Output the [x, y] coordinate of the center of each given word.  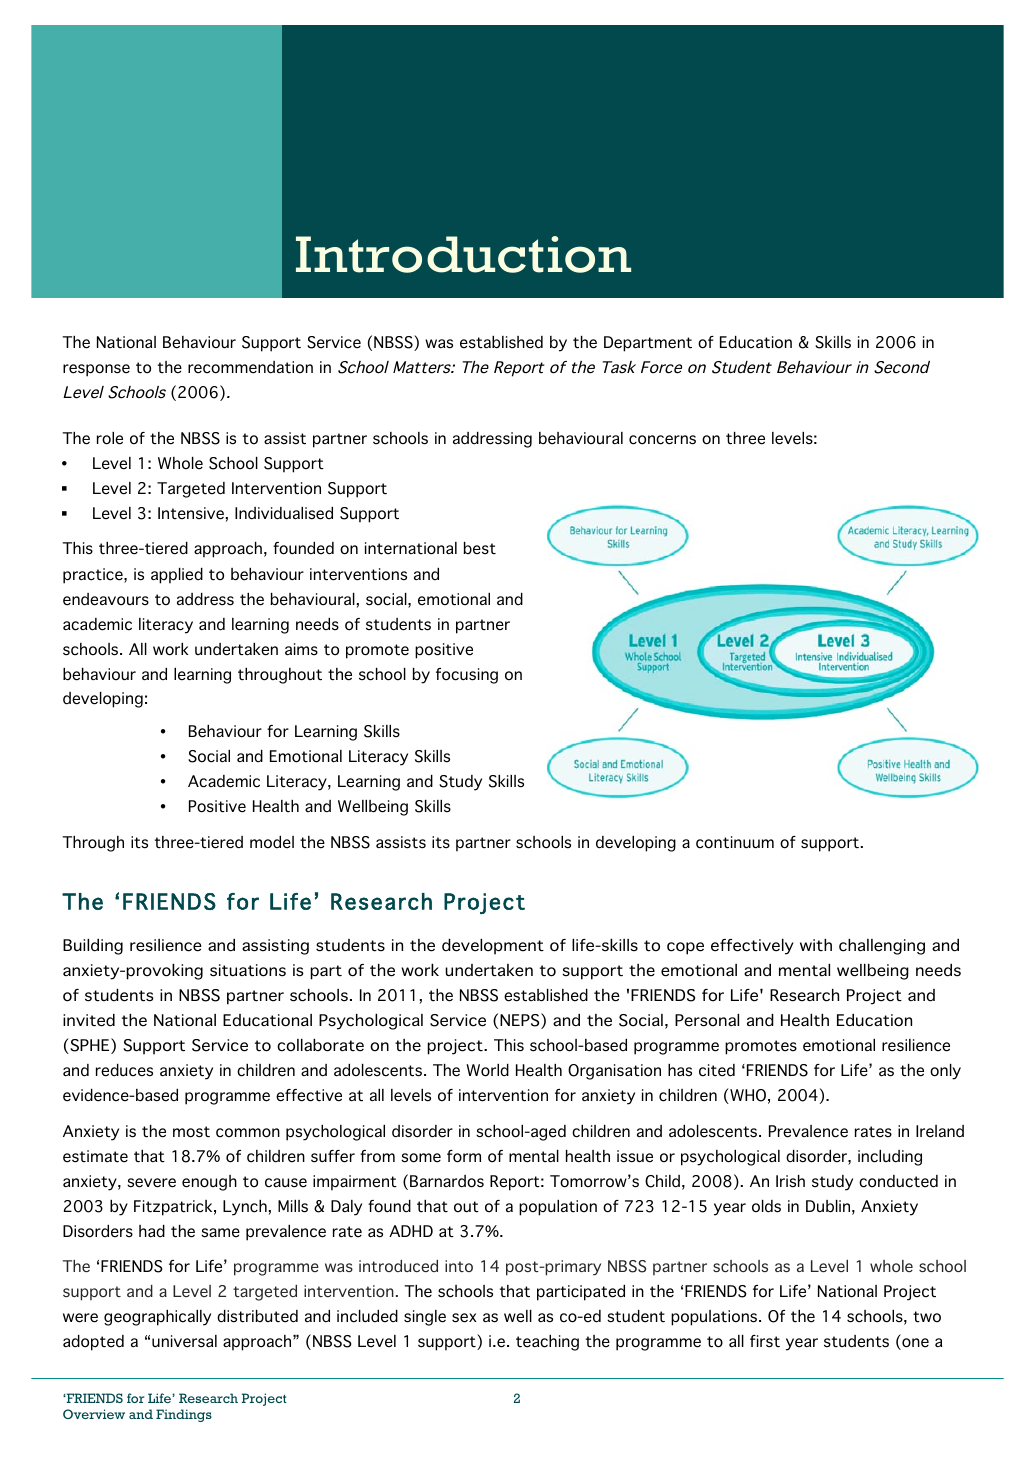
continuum [735, 842]
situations [248, 970]
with [816, 945]
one [914, 1344]
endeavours [106, 599]
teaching [547, 1343]
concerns [662, 440]
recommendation [250, 367]
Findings [184, 1415]
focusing [467, 676]
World [487, 1070]
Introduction [463, 254]
